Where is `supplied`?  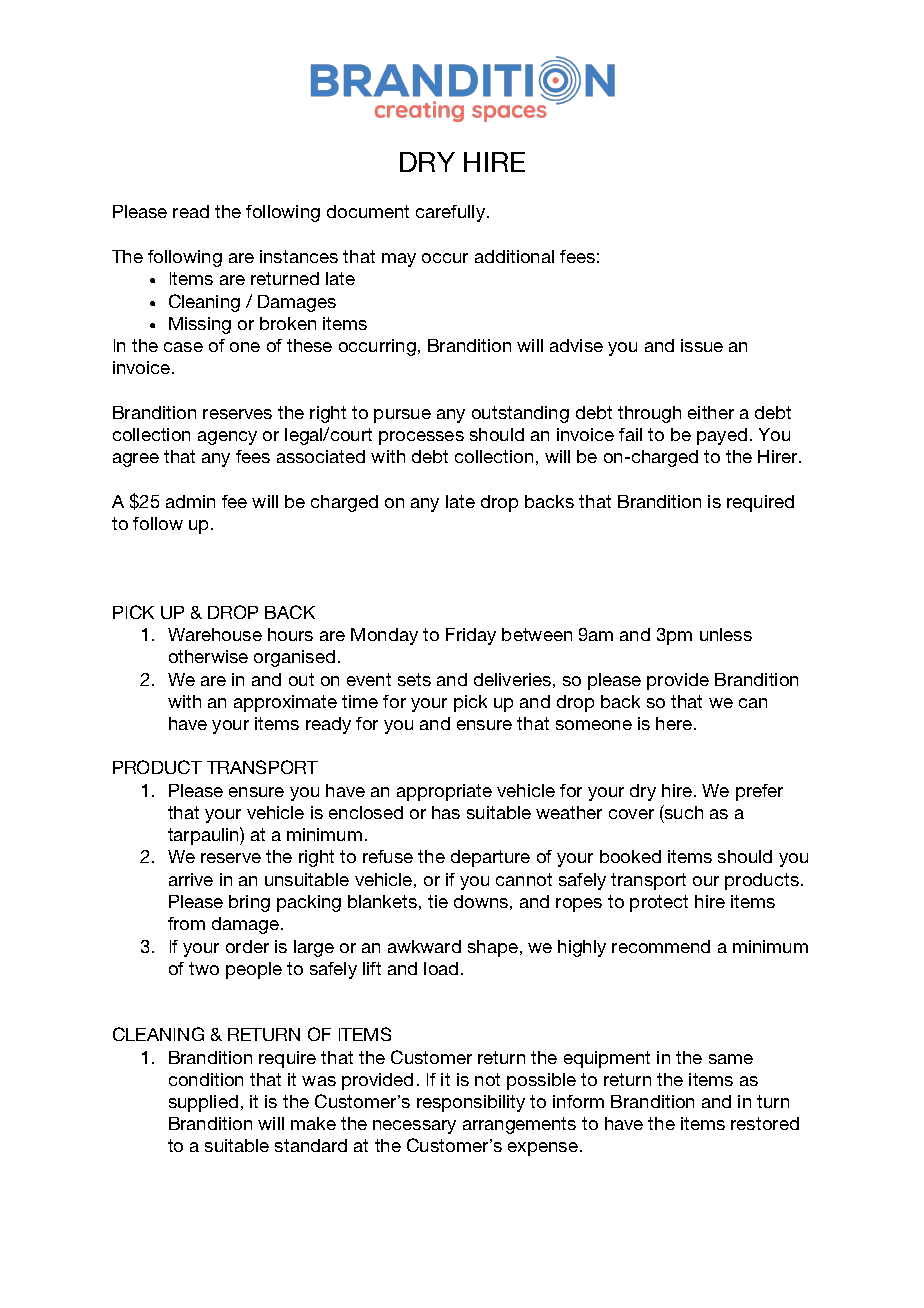
supplied is located at coordinates (203, 1103).
